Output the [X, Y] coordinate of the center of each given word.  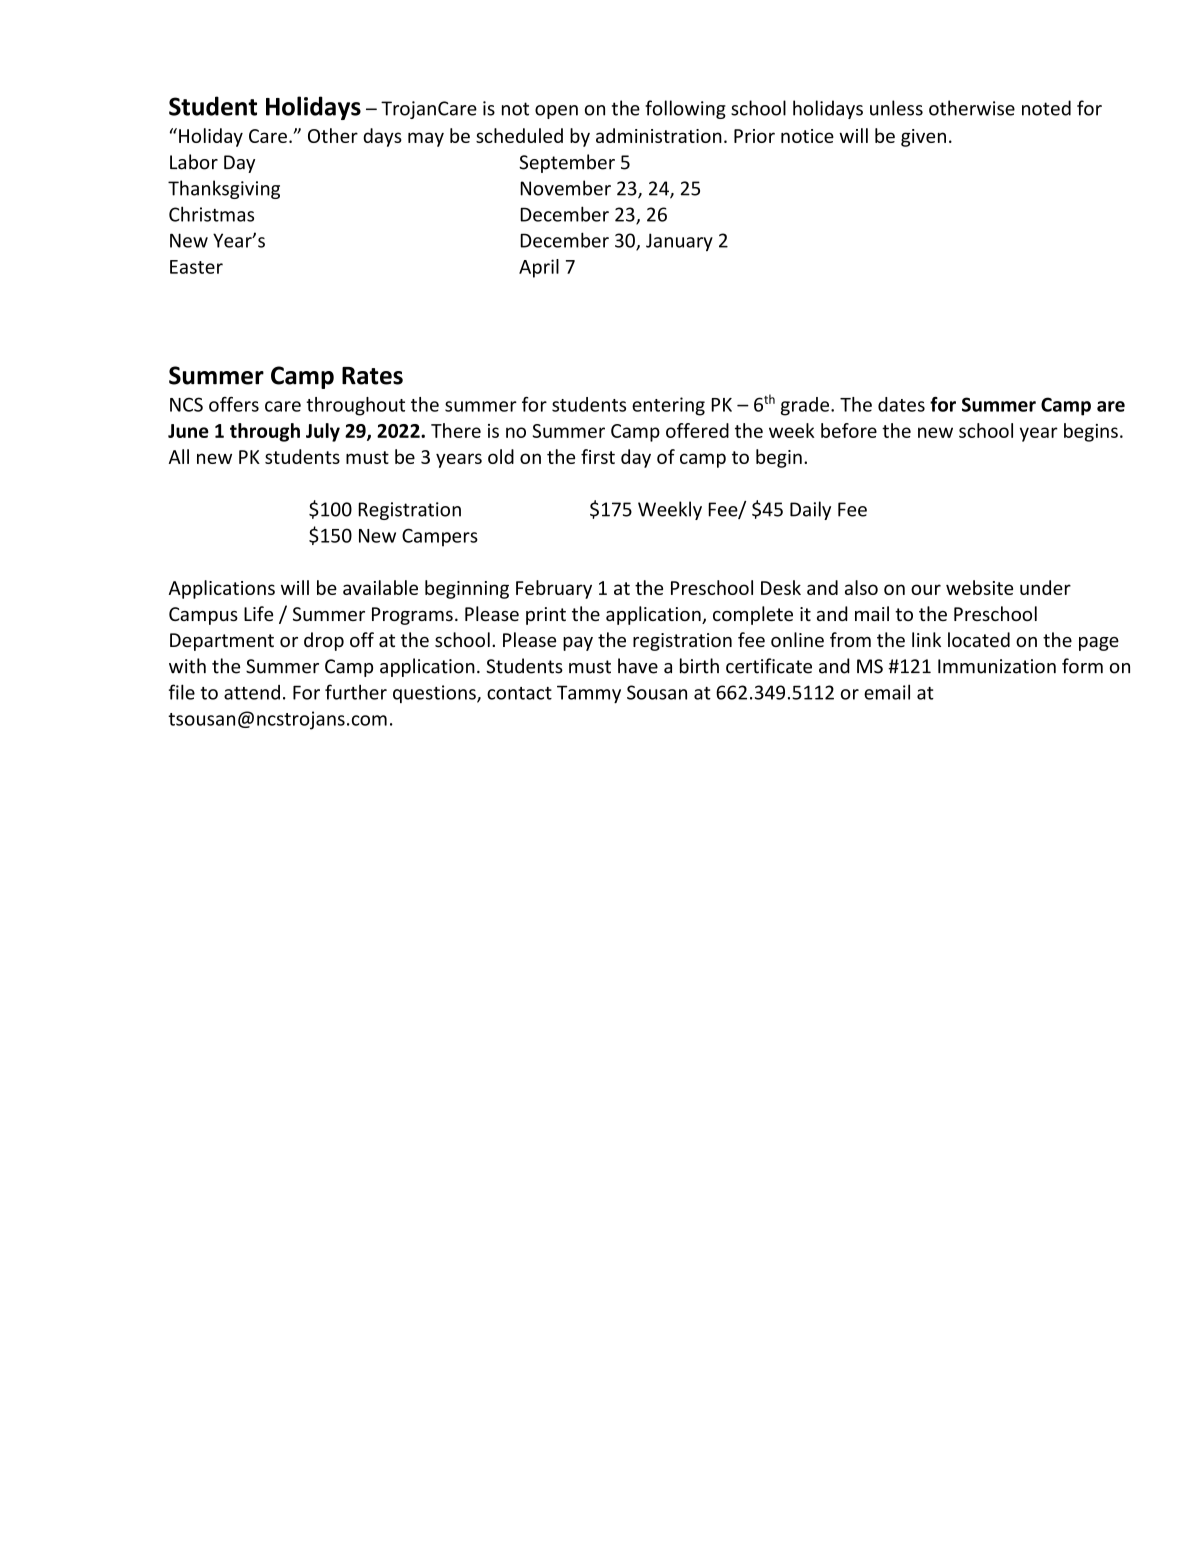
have [638, 666]
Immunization [997, 666]
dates [901, 404]
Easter [196, 267]
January [679, 242]
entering [668, 406]
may [426, 139]
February [554, 589]
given [923, 138]
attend [252, 692]
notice [807, 136]
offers [234, 404]
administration [659, 135]
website [979, 587]
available [380, 587]
